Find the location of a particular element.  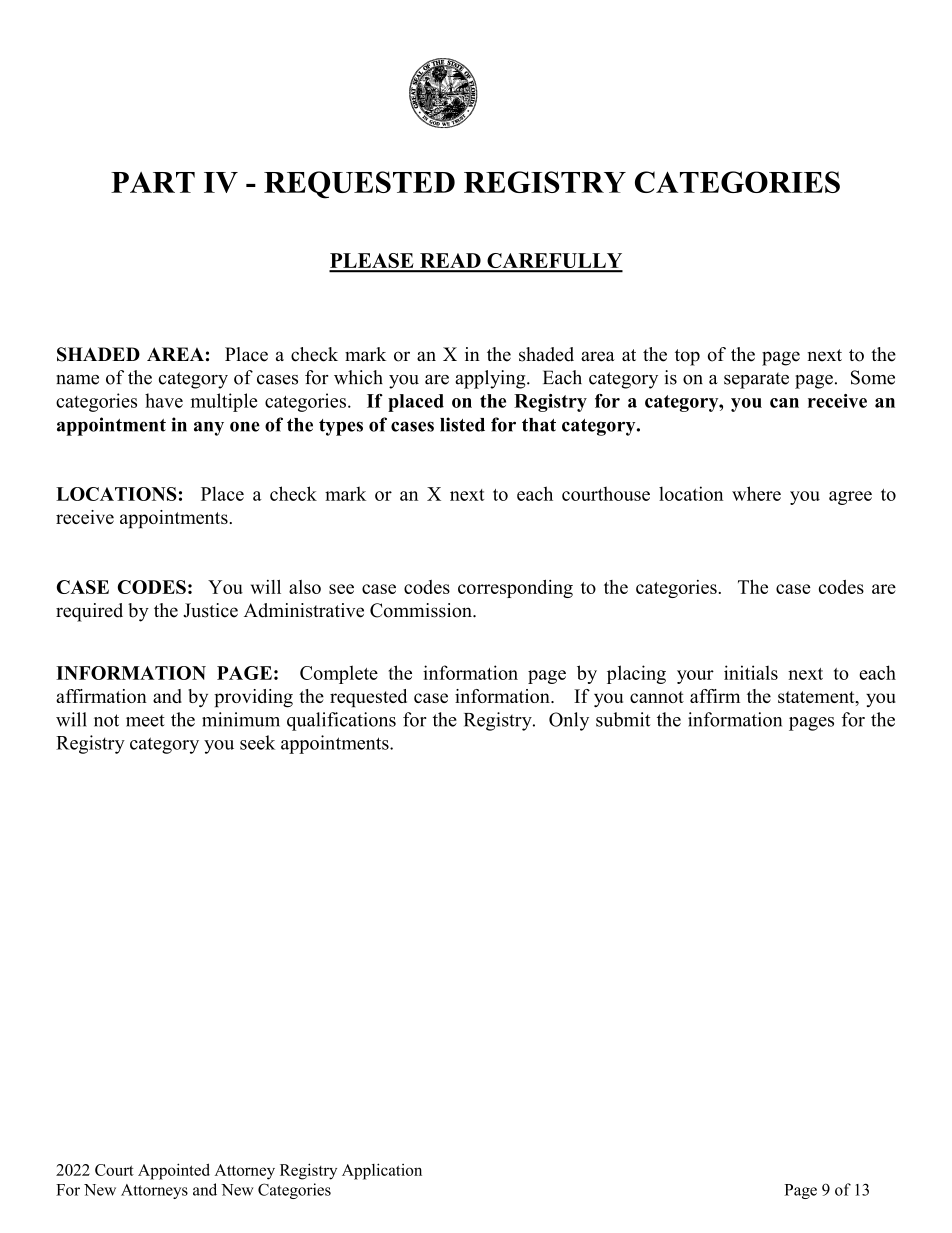

Only is located at coordinates (569, 721).
